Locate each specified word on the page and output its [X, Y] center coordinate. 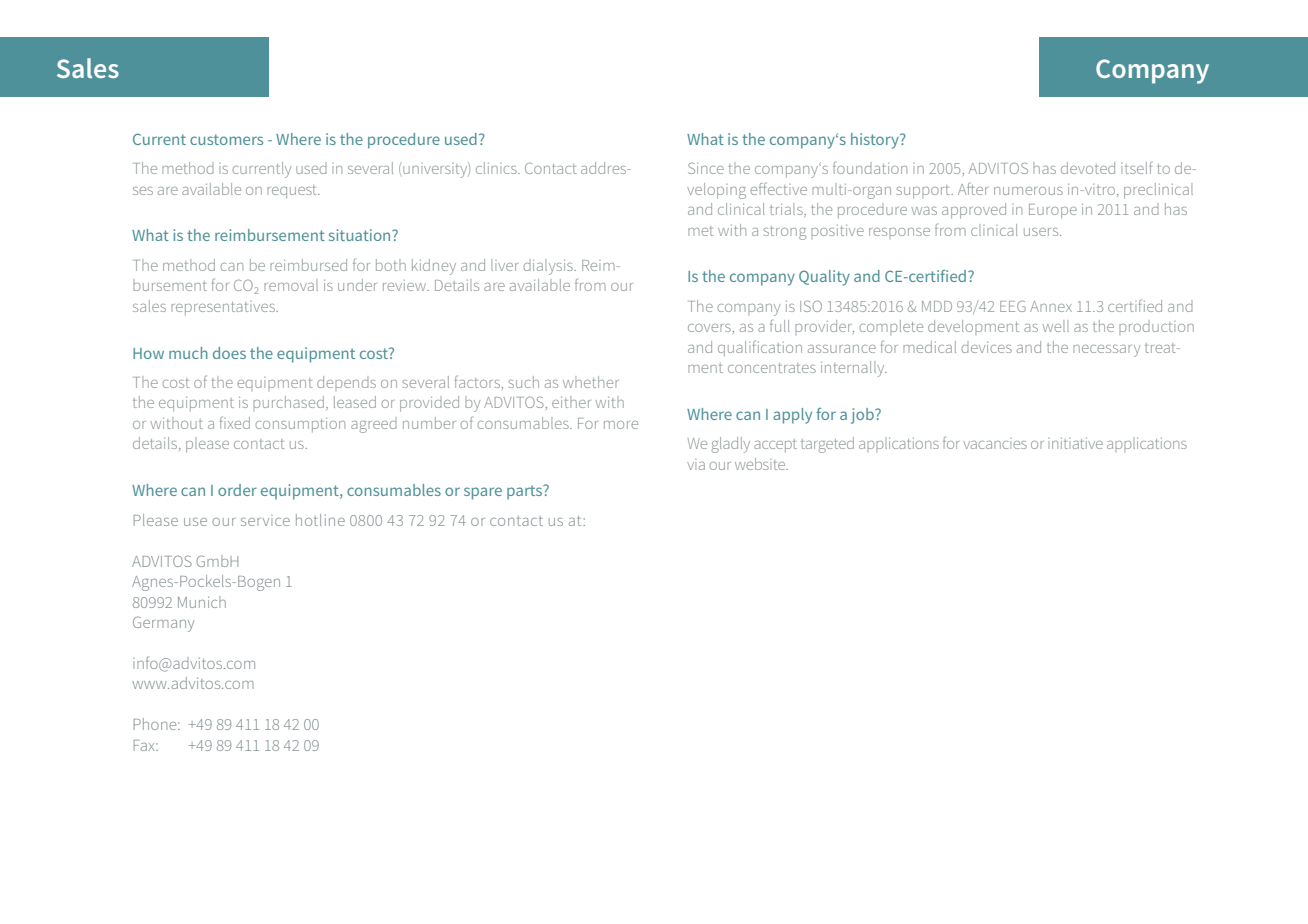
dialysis [549, 267]
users [1042, 232]
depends [346, 383]
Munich [202, 602]
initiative [1075, 443]
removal [291, 285]
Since [706, 168]
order [237, 490]
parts [526, 492]
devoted [1088, 168]
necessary [1106, 351]
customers [226, 139]
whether [590, 382]
